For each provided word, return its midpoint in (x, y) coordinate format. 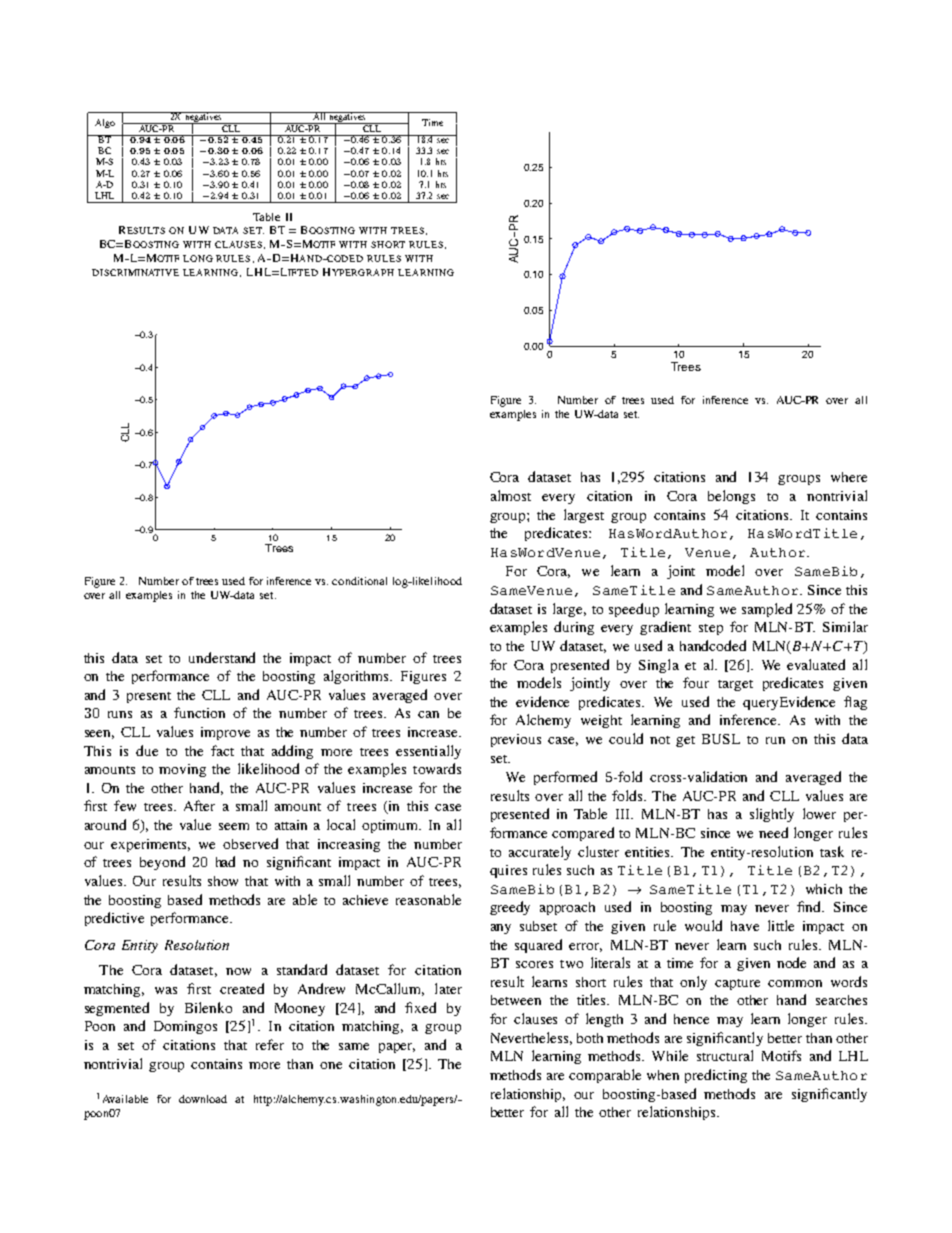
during (574, 628)
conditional (359, 581)
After (199, 805)
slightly (772, 815)
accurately (540, 853)
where (849, 477)
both (590, 1038)
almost (511, 495)
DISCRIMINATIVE (135, 272)
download (203, 1099)
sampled (767, 610)
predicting (716, 1076)
